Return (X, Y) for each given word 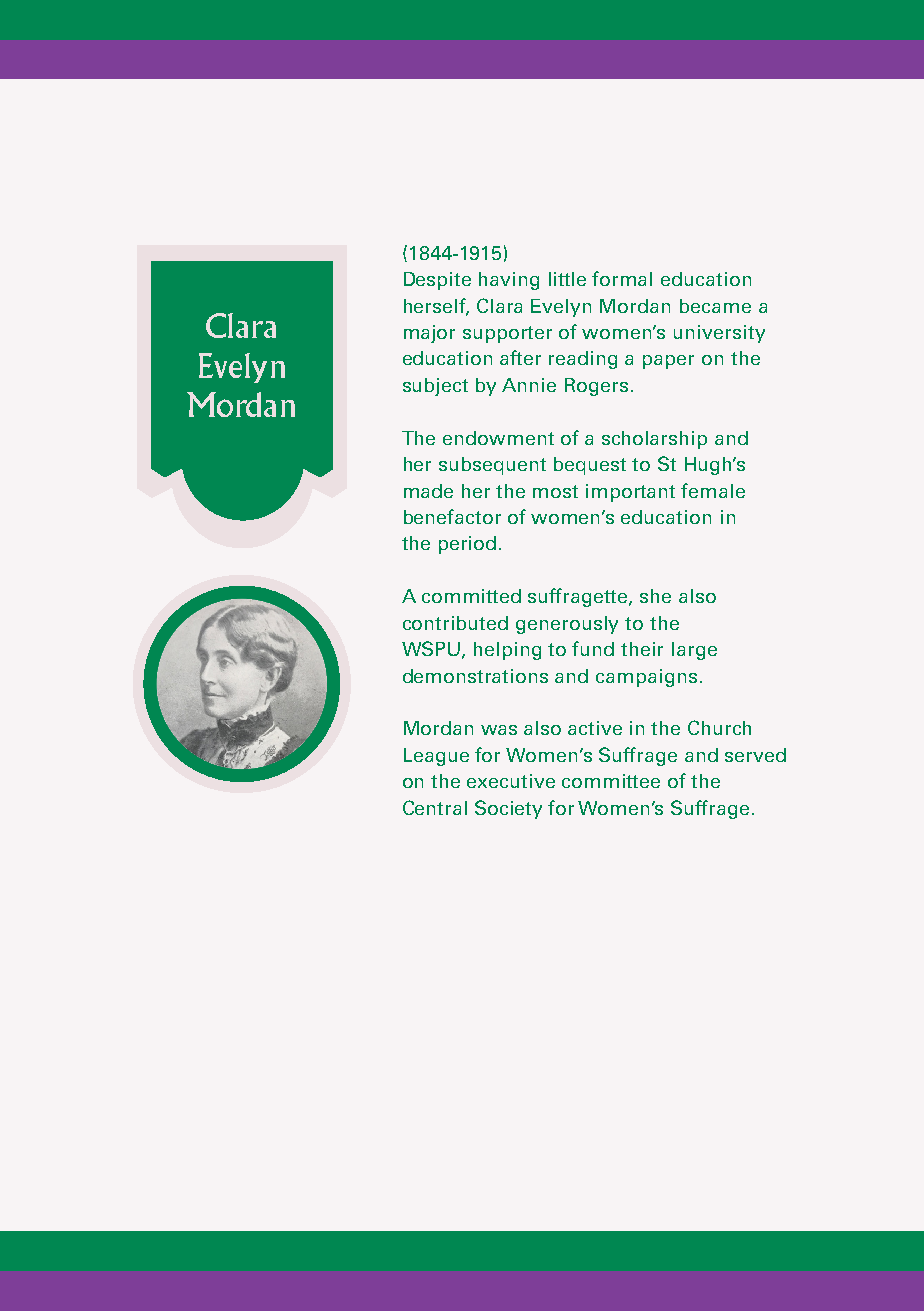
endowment (498, 438)
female (713, 490)
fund (593, 648)
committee (611, 781)
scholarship (654, 440)
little (567, 279)
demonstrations (475, 676)
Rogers (596, 387)
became (715, 306)
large (694, 651)
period (467, 545)
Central (435, 807)
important (630, 493)
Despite (437, 281)
